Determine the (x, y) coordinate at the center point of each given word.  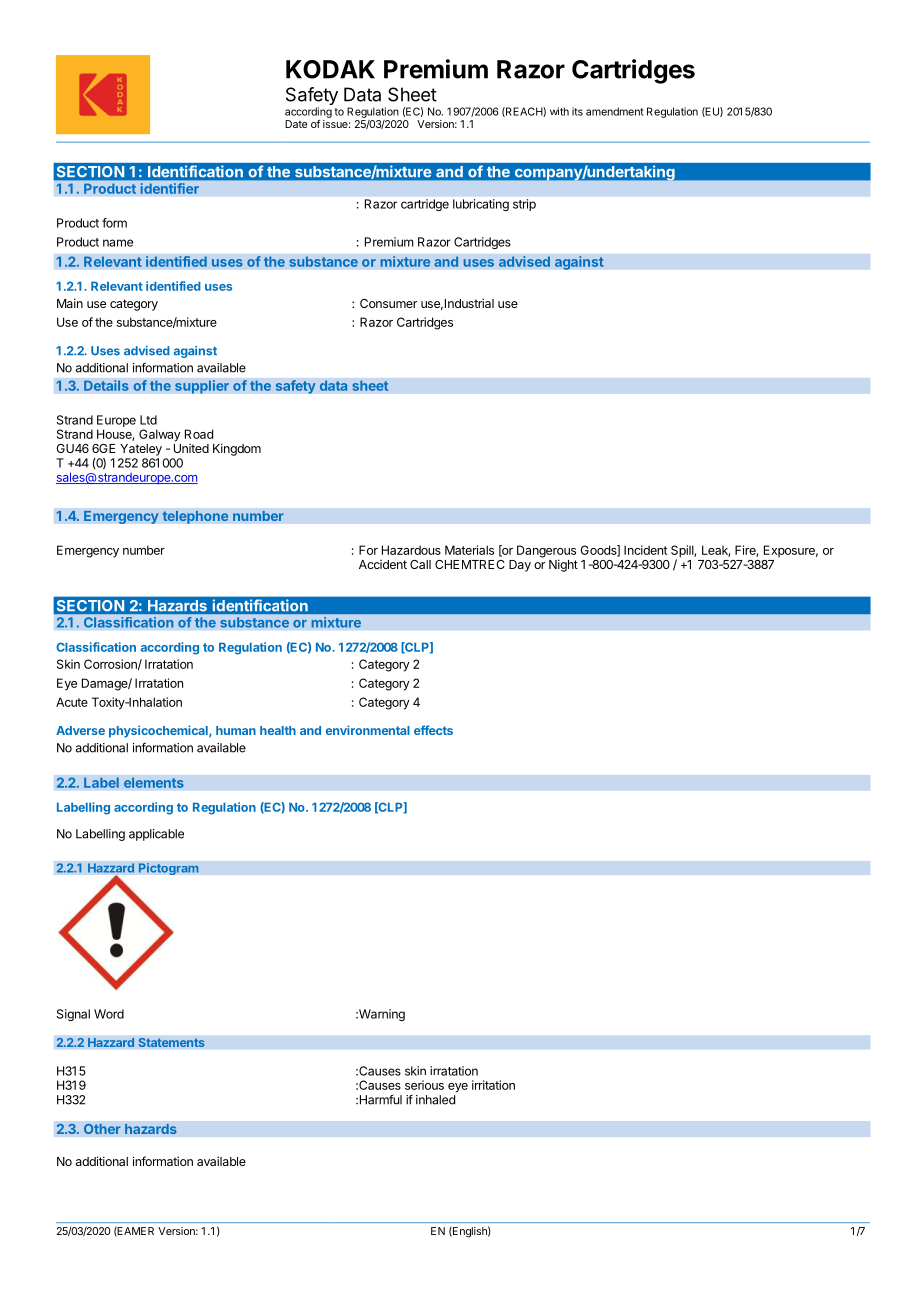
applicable (156, 835)
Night (563, 565)
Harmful (379, 1099)
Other (102, 1128)
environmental (368, 730)
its (577, 111)
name (118, 243)
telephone (195, 517)
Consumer (388, 303)
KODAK (330, 69)
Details (106, 385)
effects (433, 730)
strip (524, 205)
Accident (383, 564)
